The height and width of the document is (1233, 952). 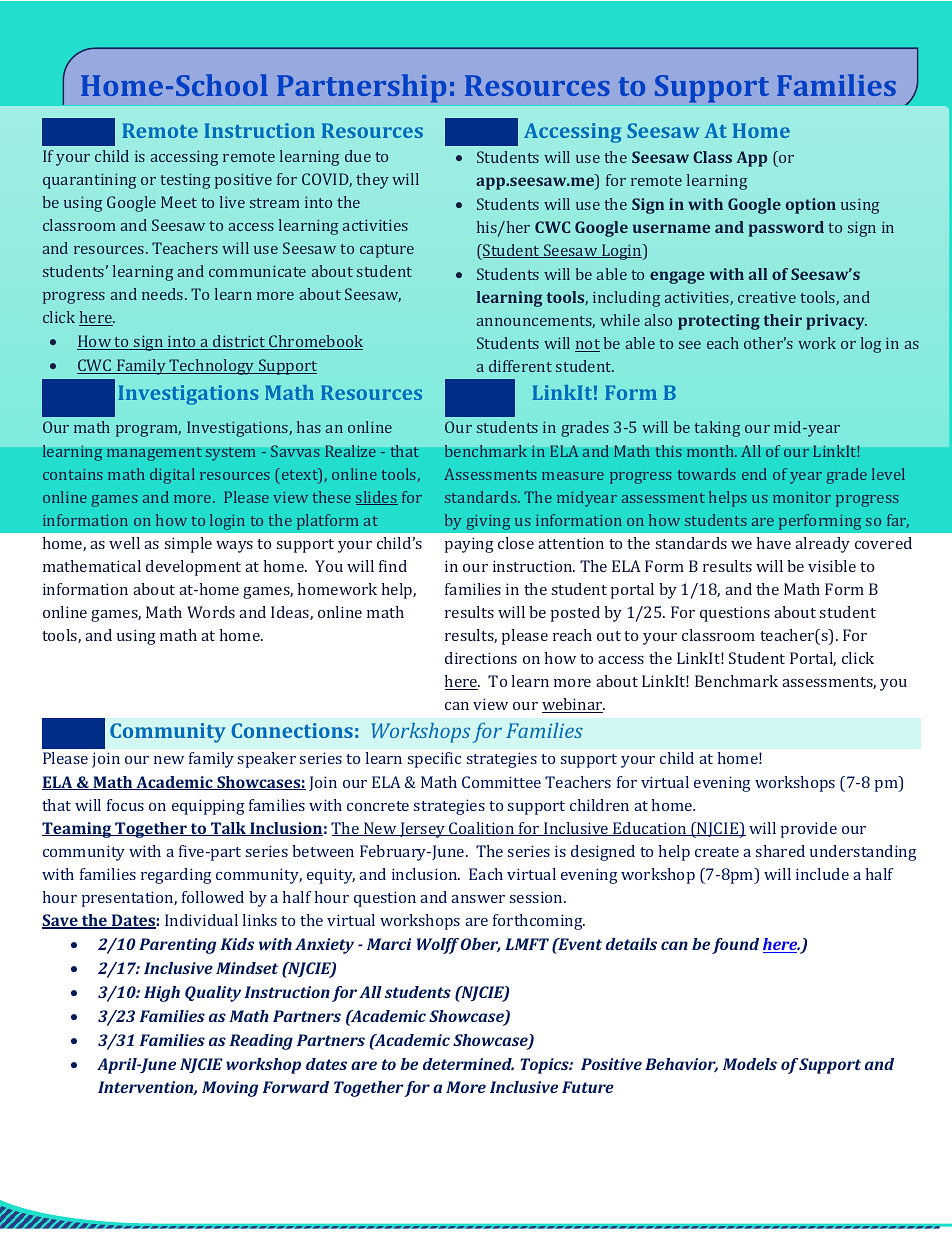 I want to click on Technology, so click(x=212, y=367).
